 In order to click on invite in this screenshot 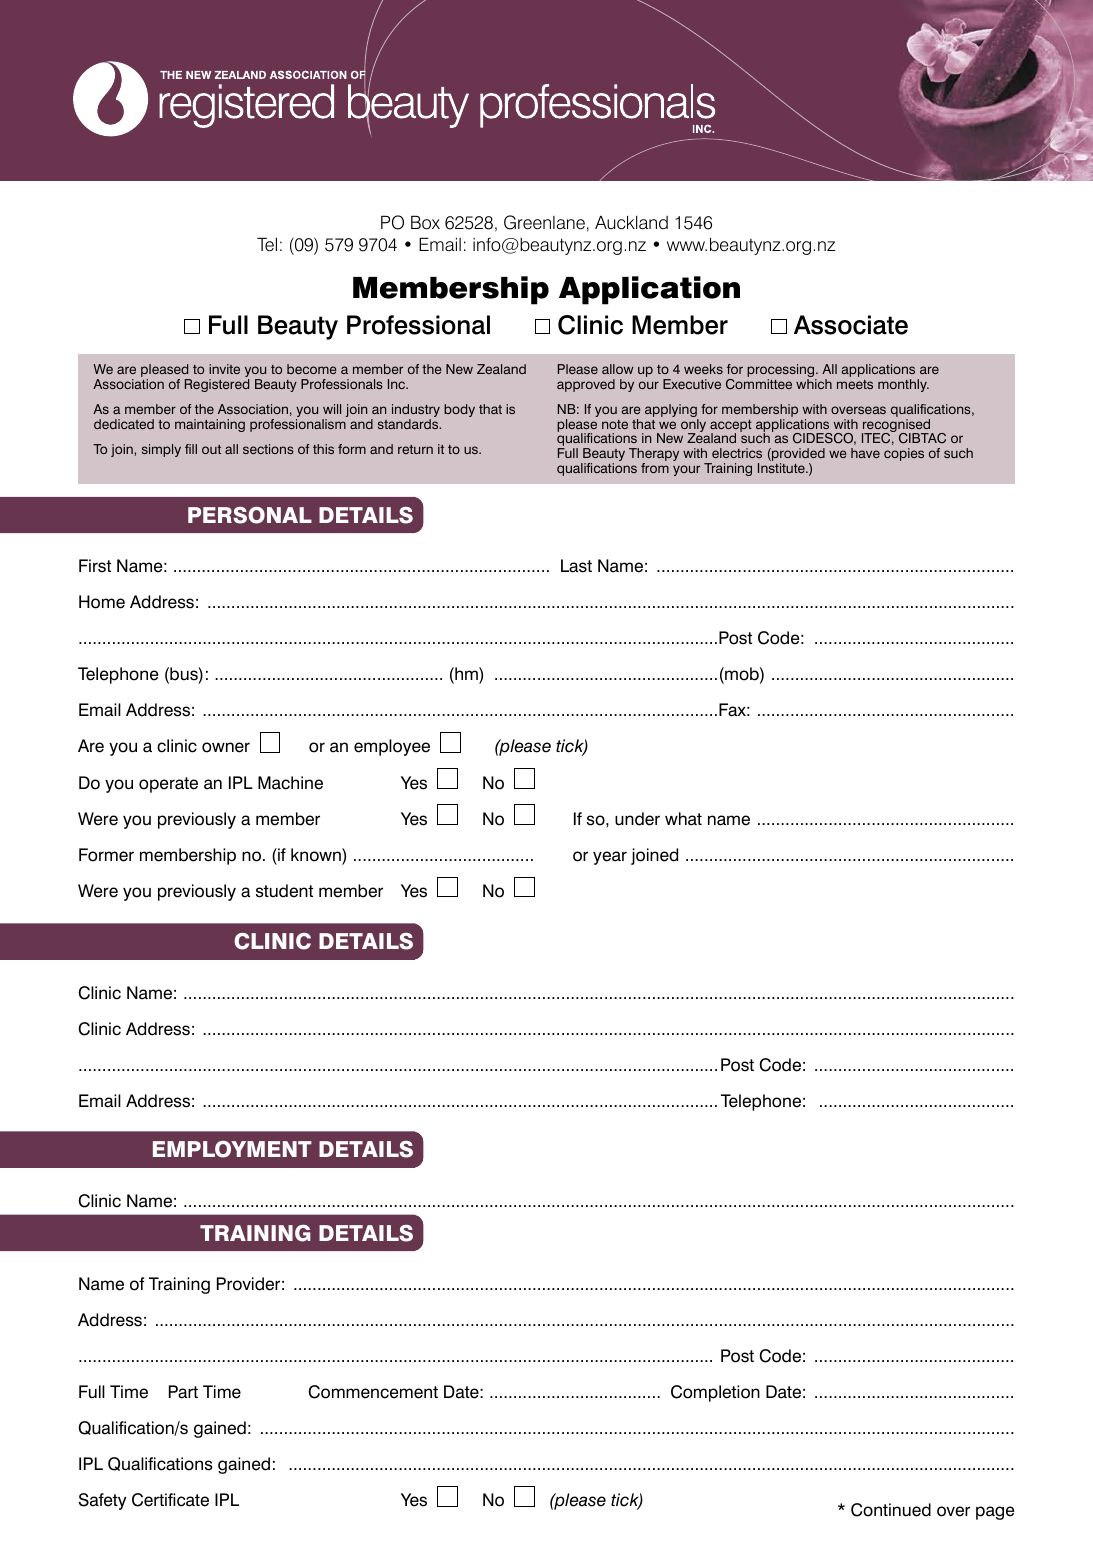, I will do `click(224, 369)`.
